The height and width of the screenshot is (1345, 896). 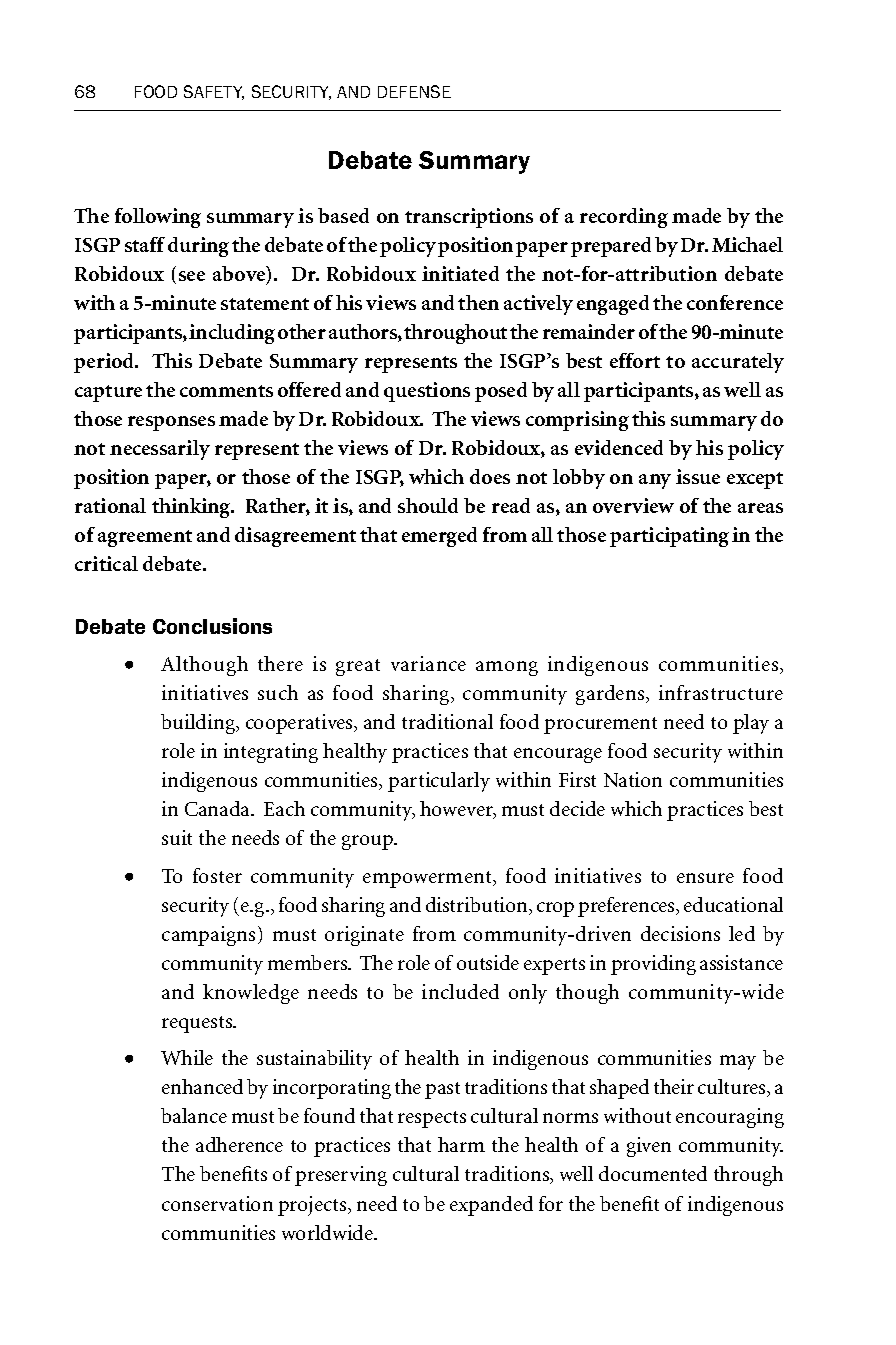 I want to click on DEFENSE, so click(x=414, y=91).
